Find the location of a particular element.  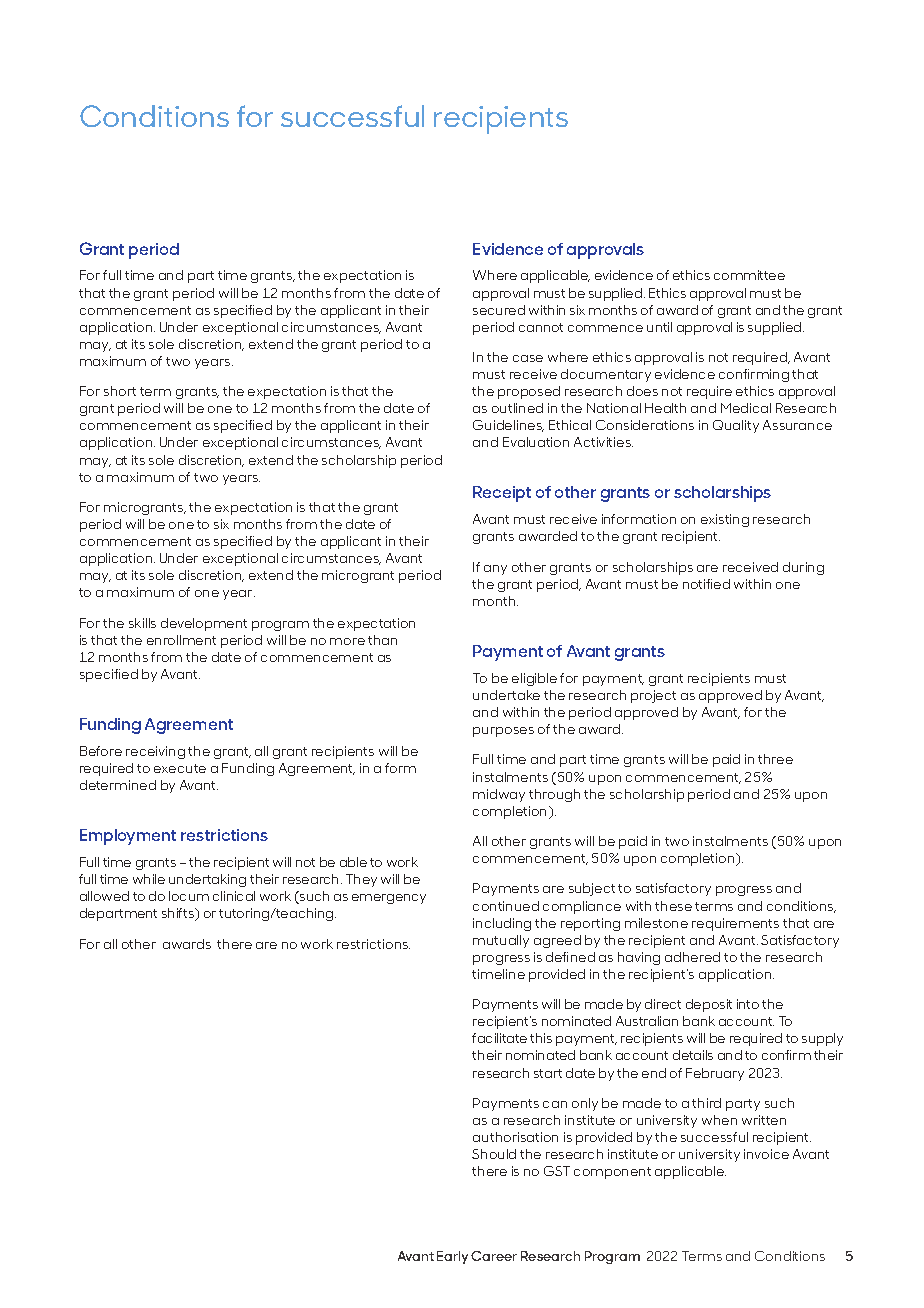

notified is located at coordinates (706, 584).
